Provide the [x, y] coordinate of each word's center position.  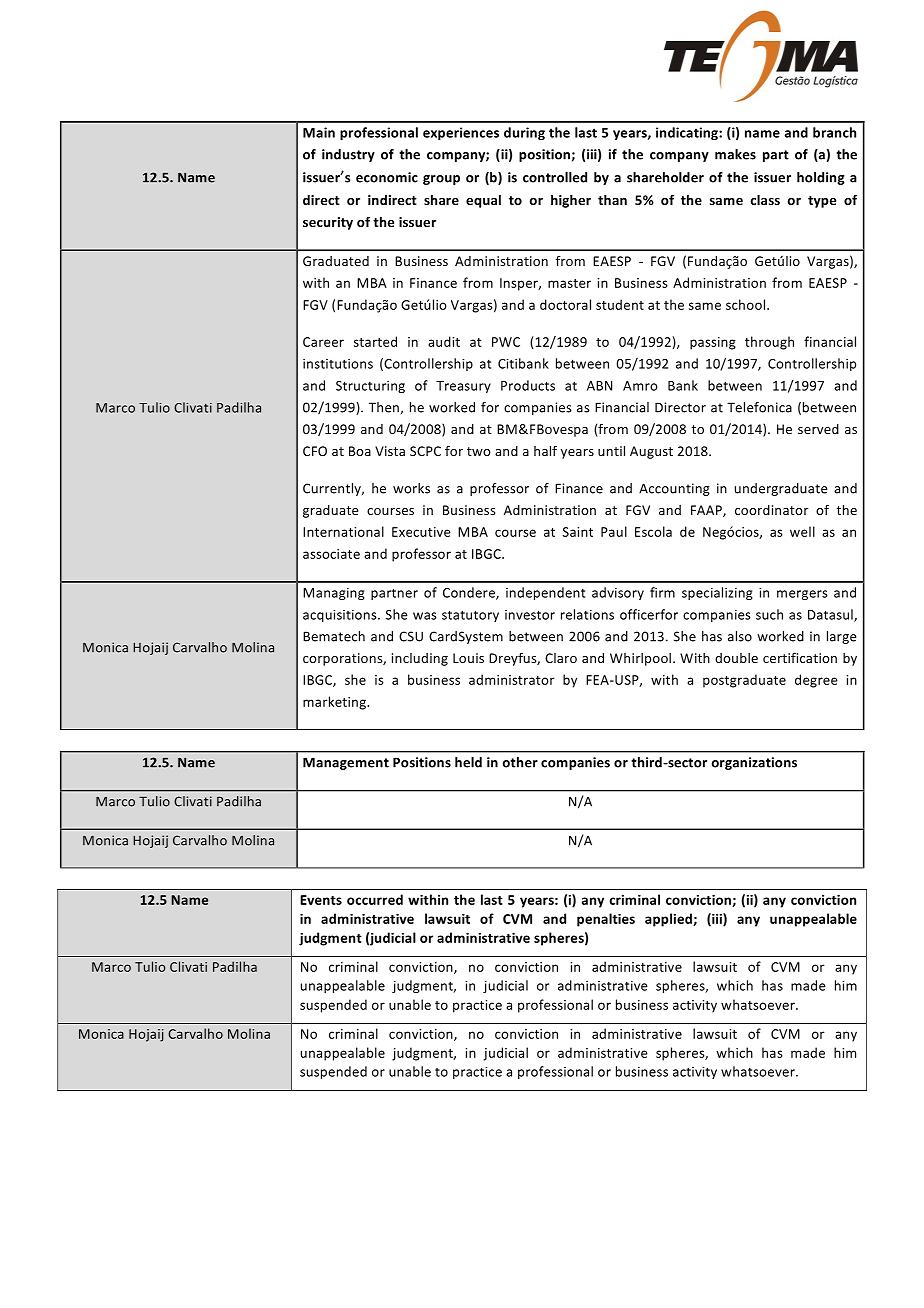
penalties [606, 920]
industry [348, 155]
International [343, 531]
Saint [577, 532]
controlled [555, 177]
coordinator [771, 510]
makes [735, 154]
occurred [375, 899]
